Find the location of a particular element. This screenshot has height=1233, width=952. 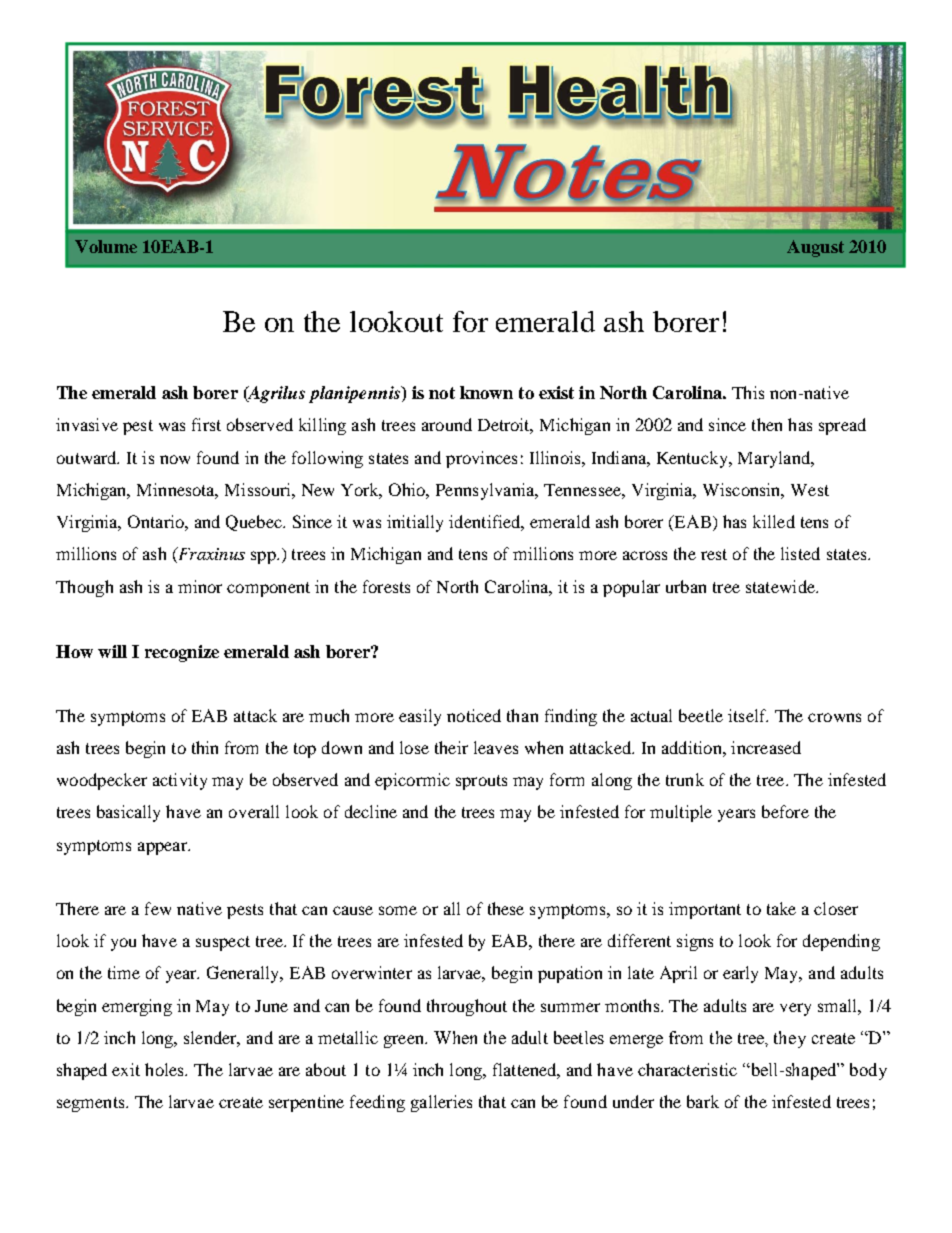

noticed is located at coordinates (474, 715).
